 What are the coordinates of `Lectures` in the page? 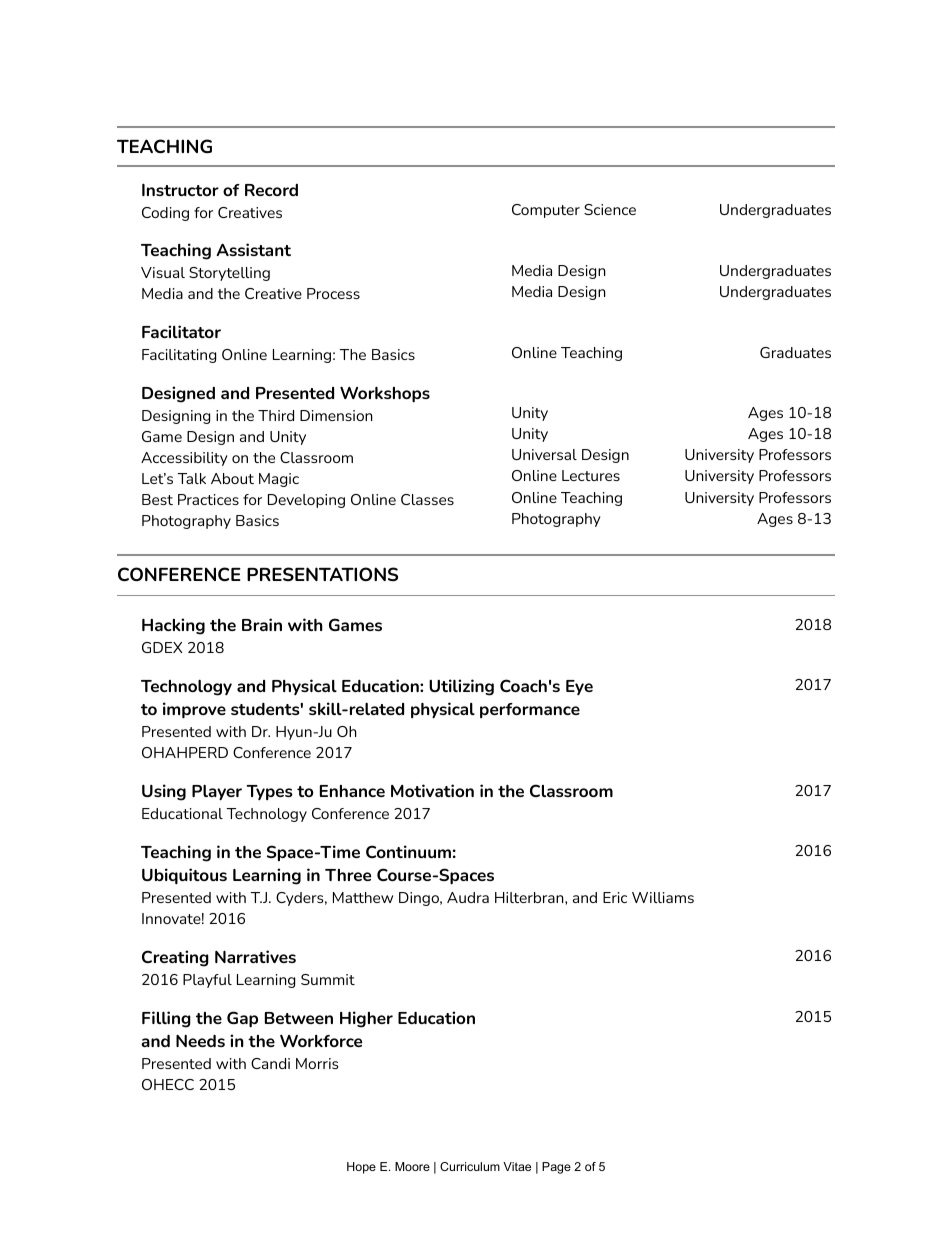 It's located at (591, 475).
